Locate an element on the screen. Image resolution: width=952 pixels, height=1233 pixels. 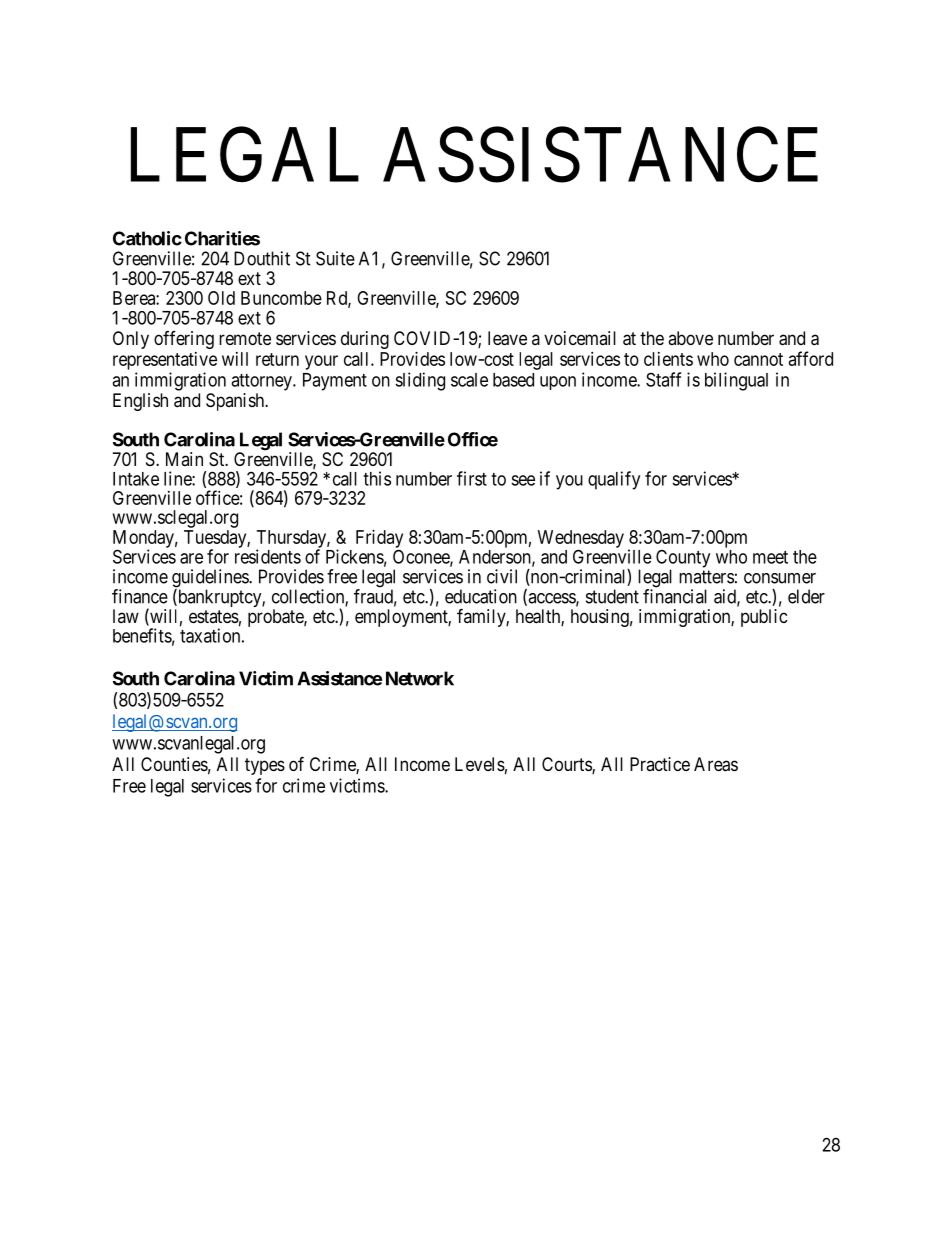
Levels is located at coordinates (480, 764).
